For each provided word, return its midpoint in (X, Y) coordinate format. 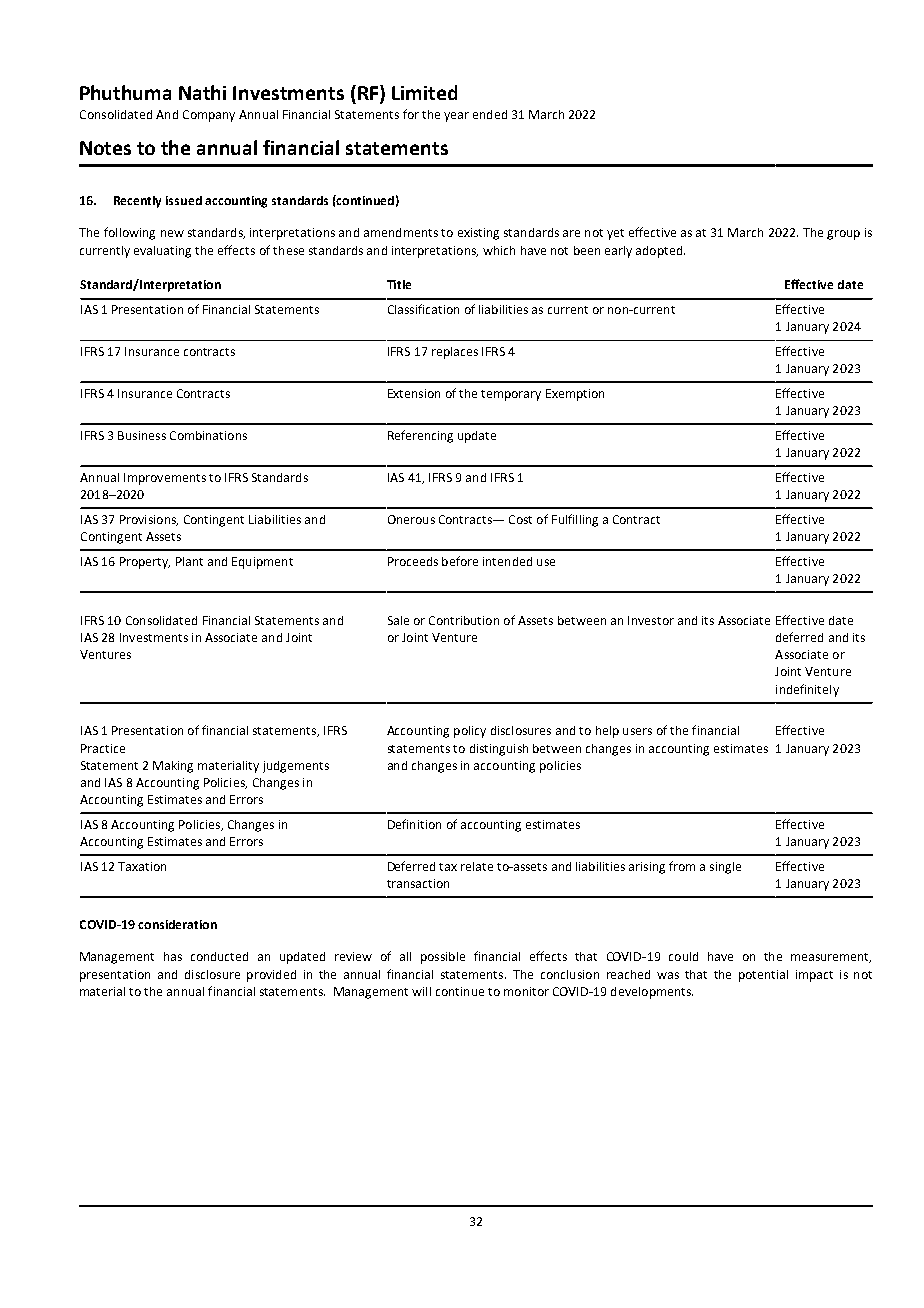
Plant (189, 561)
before (460, 561)
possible (443, 958)
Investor (651, 620)
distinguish (499, 750)
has (173, 956)
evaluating (162, 252)
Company (209, 116)
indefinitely (807, 690)
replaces (455, 353)
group (843, 235)
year (456, 117)
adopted (659, 252)
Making (173, 767)
